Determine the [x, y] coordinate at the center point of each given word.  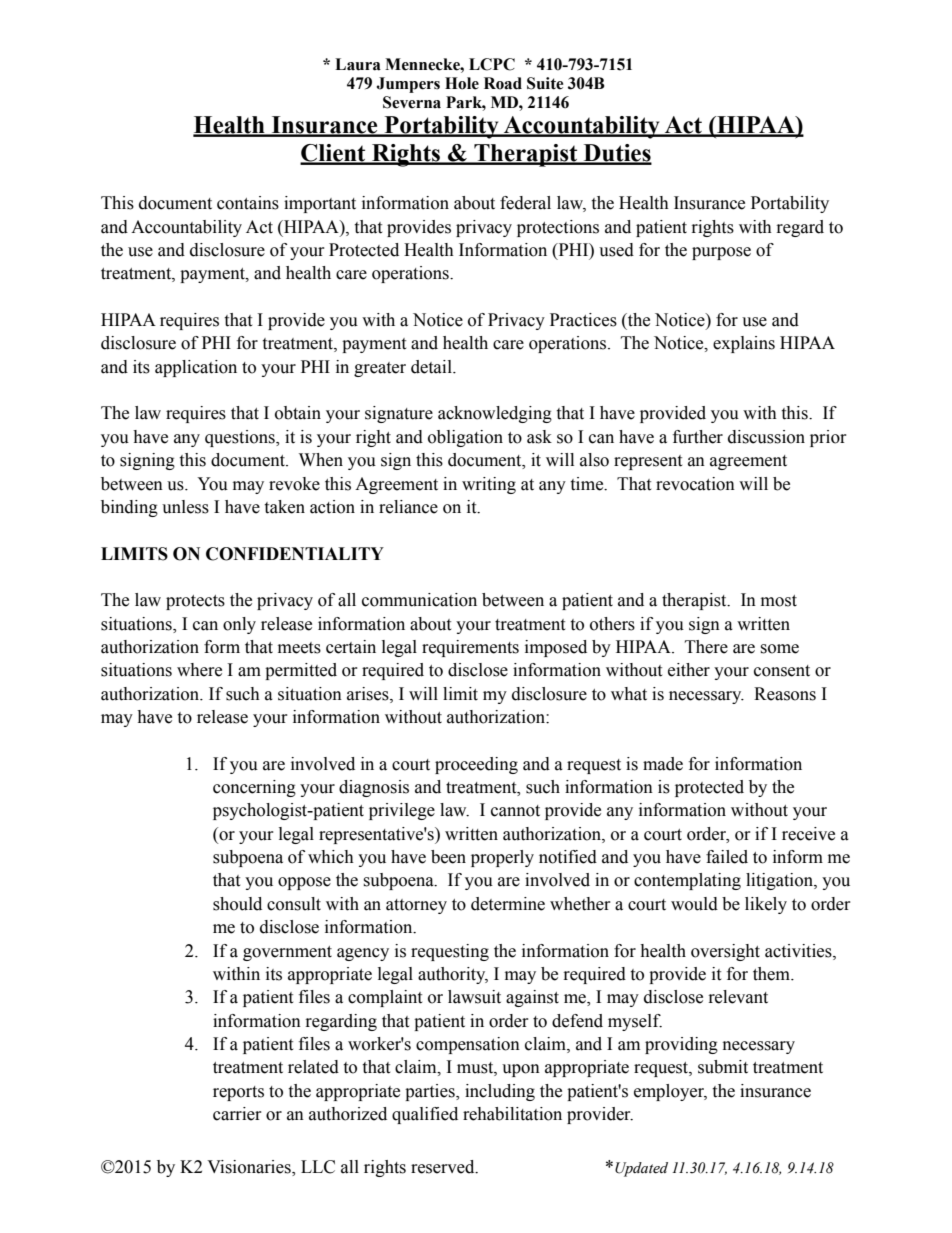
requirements [470, 648]
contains [248, 203]
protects [195, 602]
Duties [616, 154]
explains [744, 344]
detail [432, 367]
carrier [237, 1114]
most [779, 601]
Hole [462, 83]
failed [727, 857]
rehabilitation [512, 1114]
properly [502, 858]
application [196, 368]
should [237, 904]
